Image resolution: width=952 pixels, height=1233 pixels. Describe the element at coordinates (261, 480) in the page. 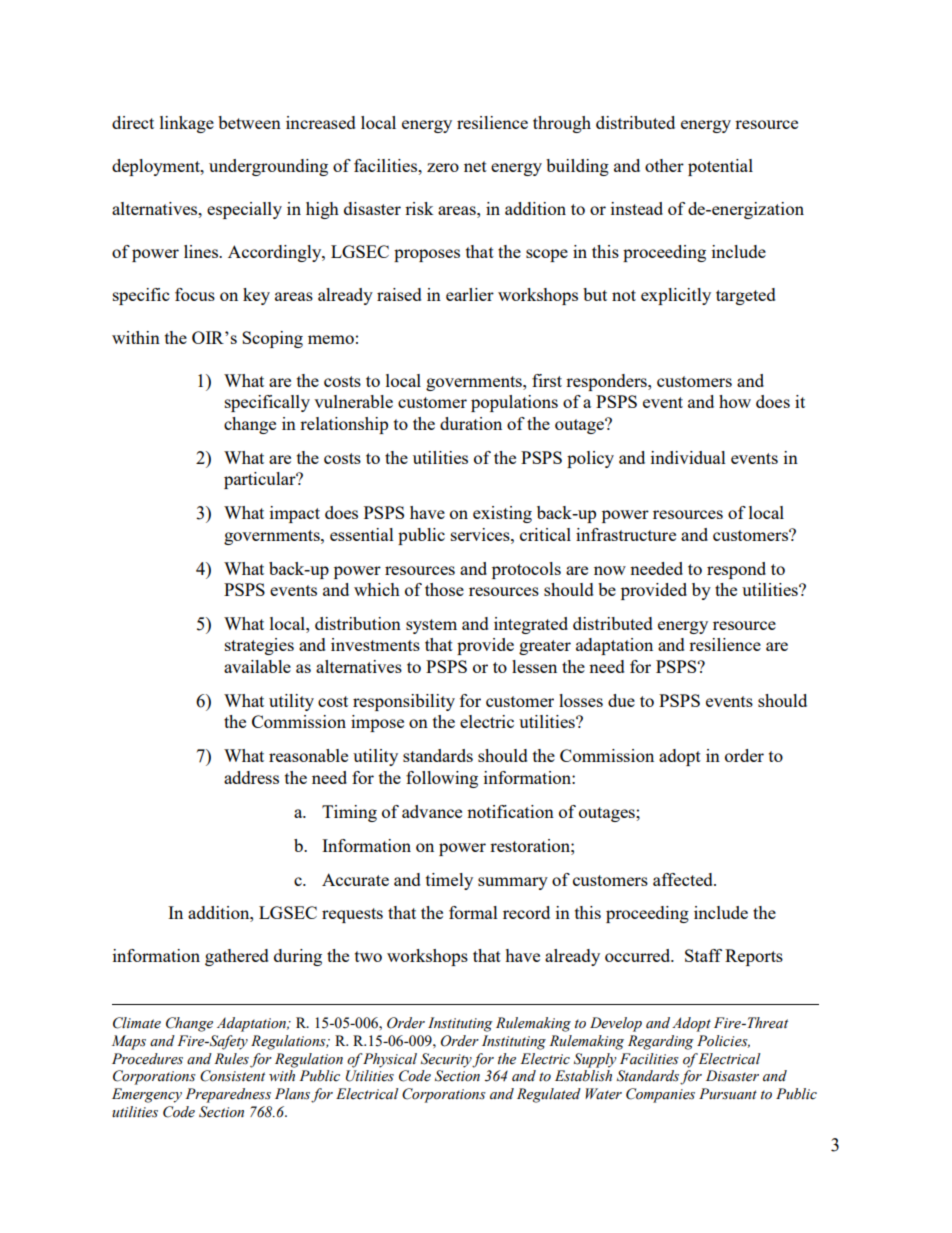

I see `particular` at that location.
